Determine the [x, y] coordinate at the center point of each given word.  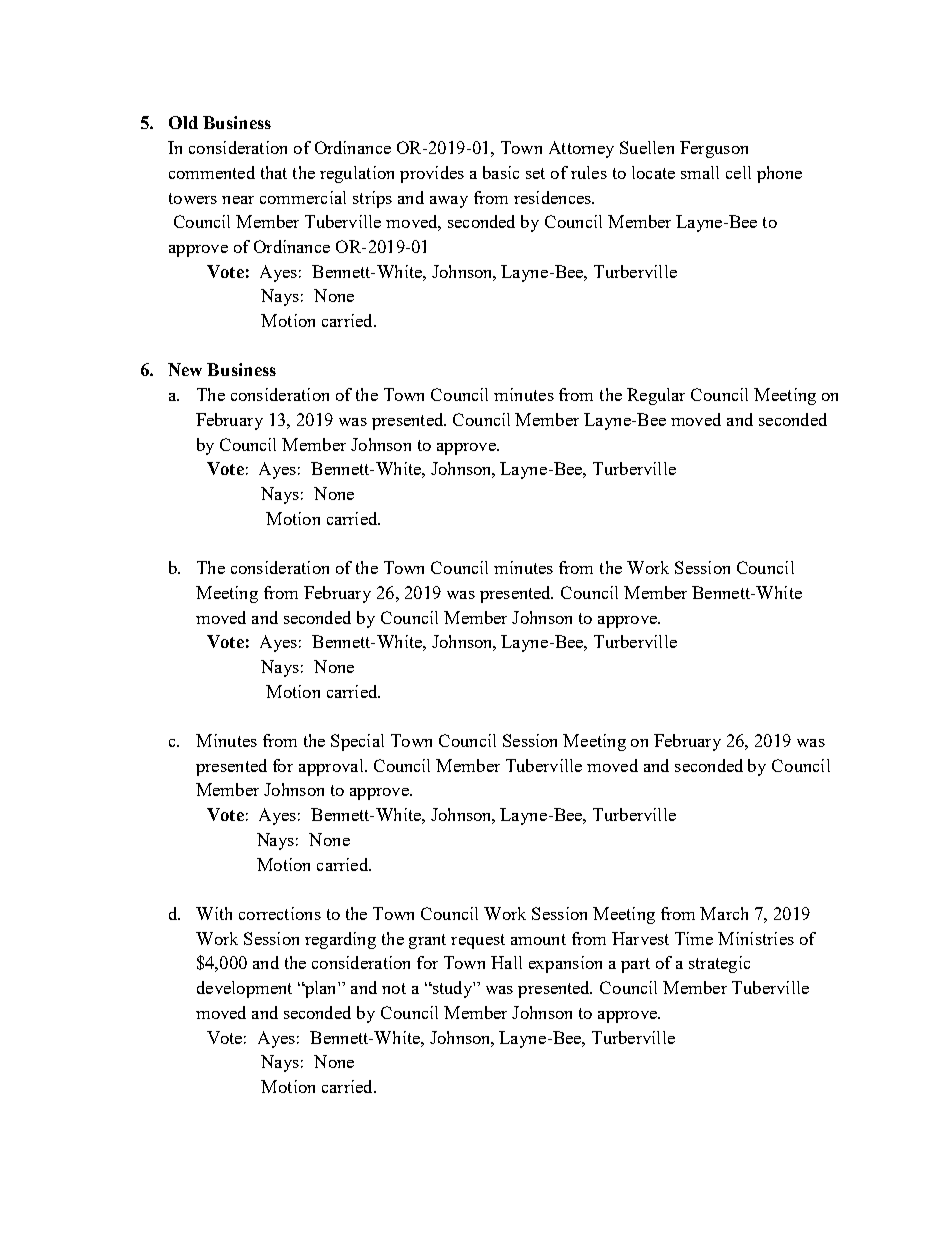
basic [501, 172]
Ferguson [714, 149]
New [185, 369]
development [244, 989]
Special [357, 742]
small [700, 172]
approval [332, 767]
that [274, 172]
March [724, 913]
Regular [656, 396]
